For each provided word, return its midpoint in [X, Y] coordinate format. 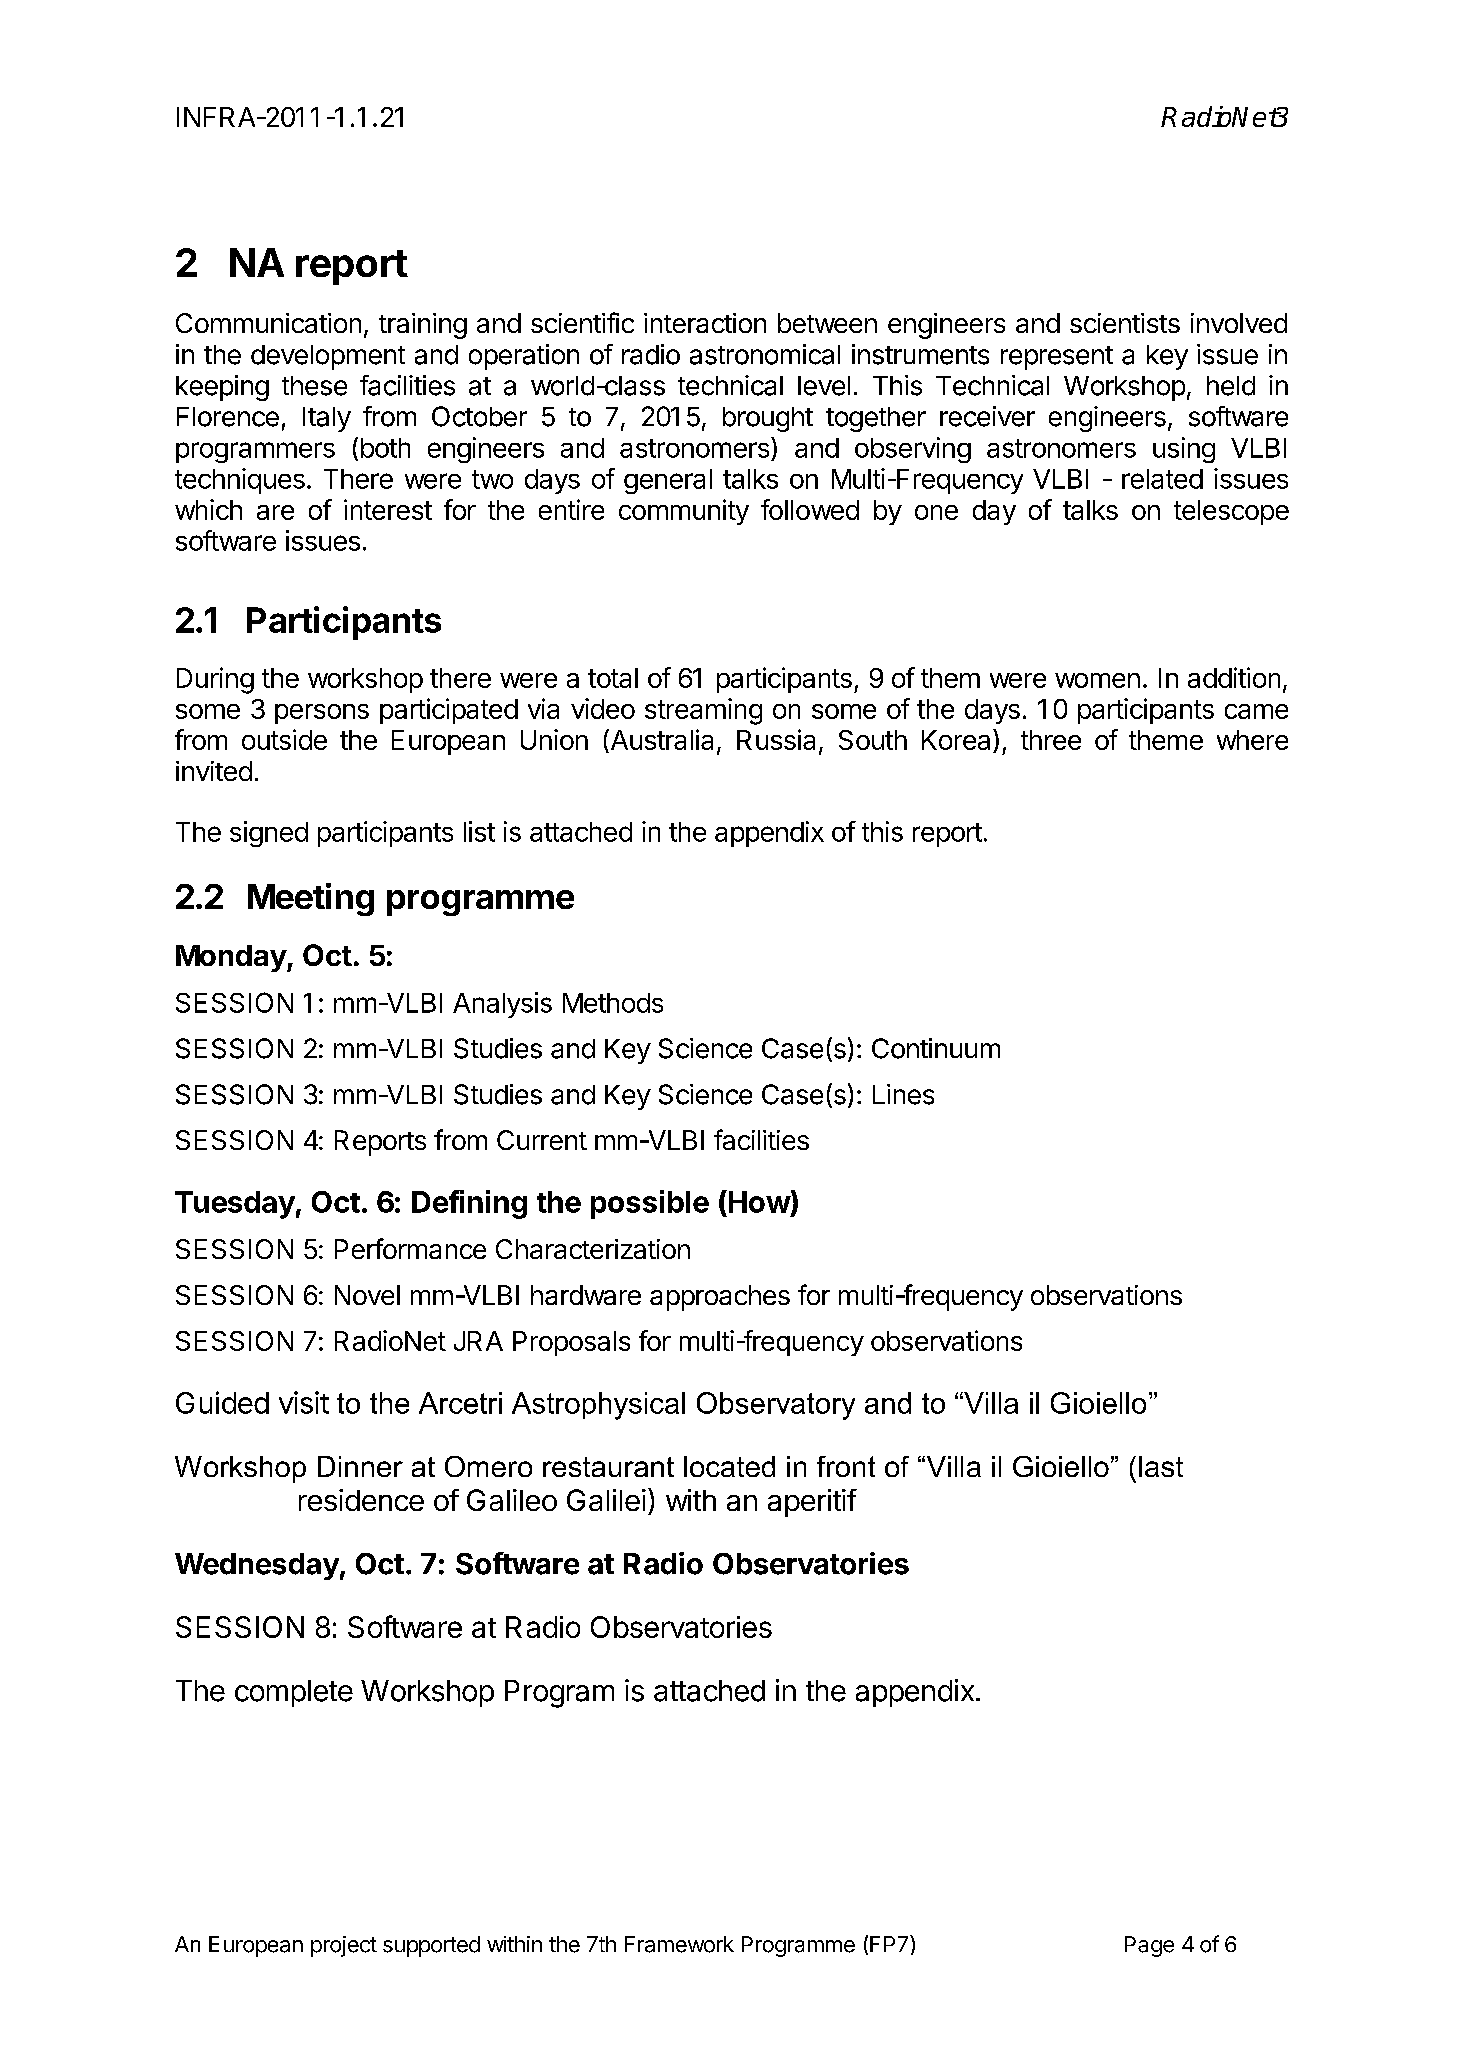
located [729, 1466]
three [1051, 740]
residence [361, 1500]
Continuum [936, 1048]
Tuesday [235, 1205]
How [758, 1201]
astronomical [765, 354]
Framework [679, 1944]
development [328, 357]
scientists [1125, 323]
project [344, 1946]
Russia [776, 739]
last [1161, 1466]
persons [322, 714]
